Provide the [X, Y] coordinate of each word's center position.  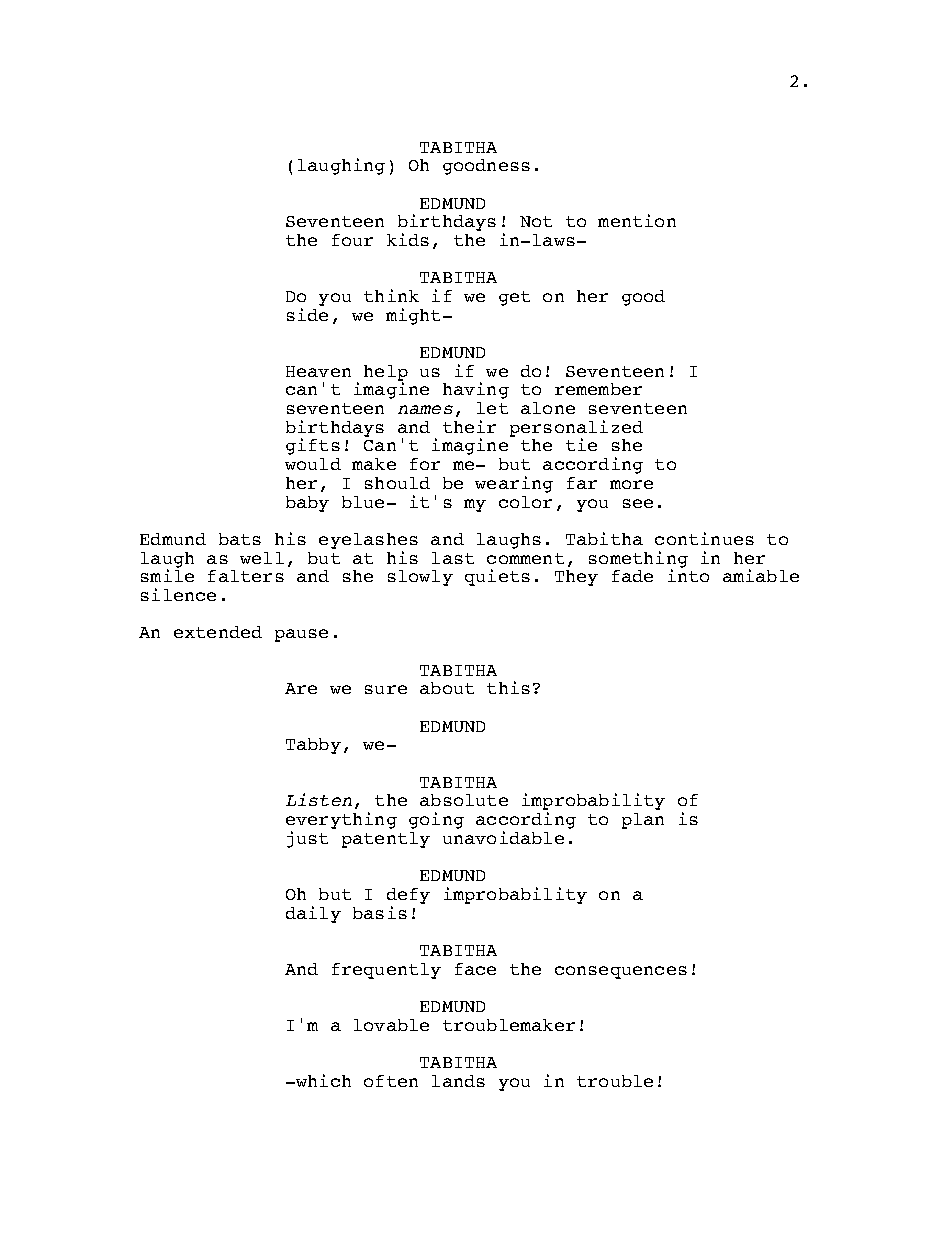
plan [643, 821]
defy [408, 896]
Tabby [313, 746]
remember [598, 389]
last [453, 558]
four [352, 240]
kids [408, 239]
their [469, 426]
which [322, 1080]
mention [637, 220]
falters [246, 576]
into [688, 574]
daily [313, 914]
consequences [621, 972]
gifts [313, 446]
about [447, 688]
